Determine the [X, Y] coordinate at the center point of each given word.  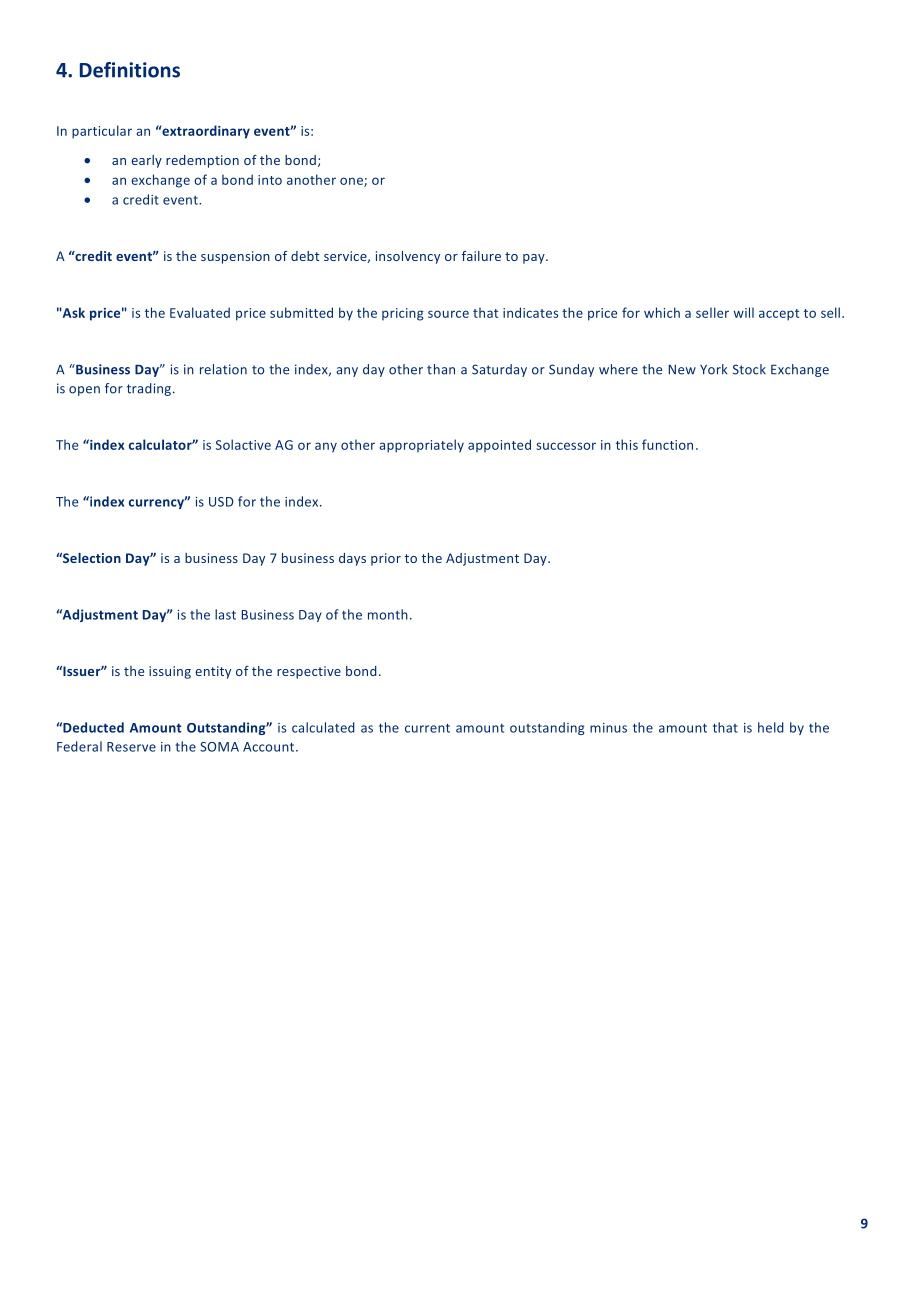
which [662, 312]
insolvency [408, 257]
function [667, 444]
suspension [235, 257]
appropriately [422, 446]
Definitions [130, 70]
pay [535, 259]
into [270, 180]
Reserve [131, 747]
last [225, 614]
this [627, 444]
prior [386, 559]
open [84, 391]
